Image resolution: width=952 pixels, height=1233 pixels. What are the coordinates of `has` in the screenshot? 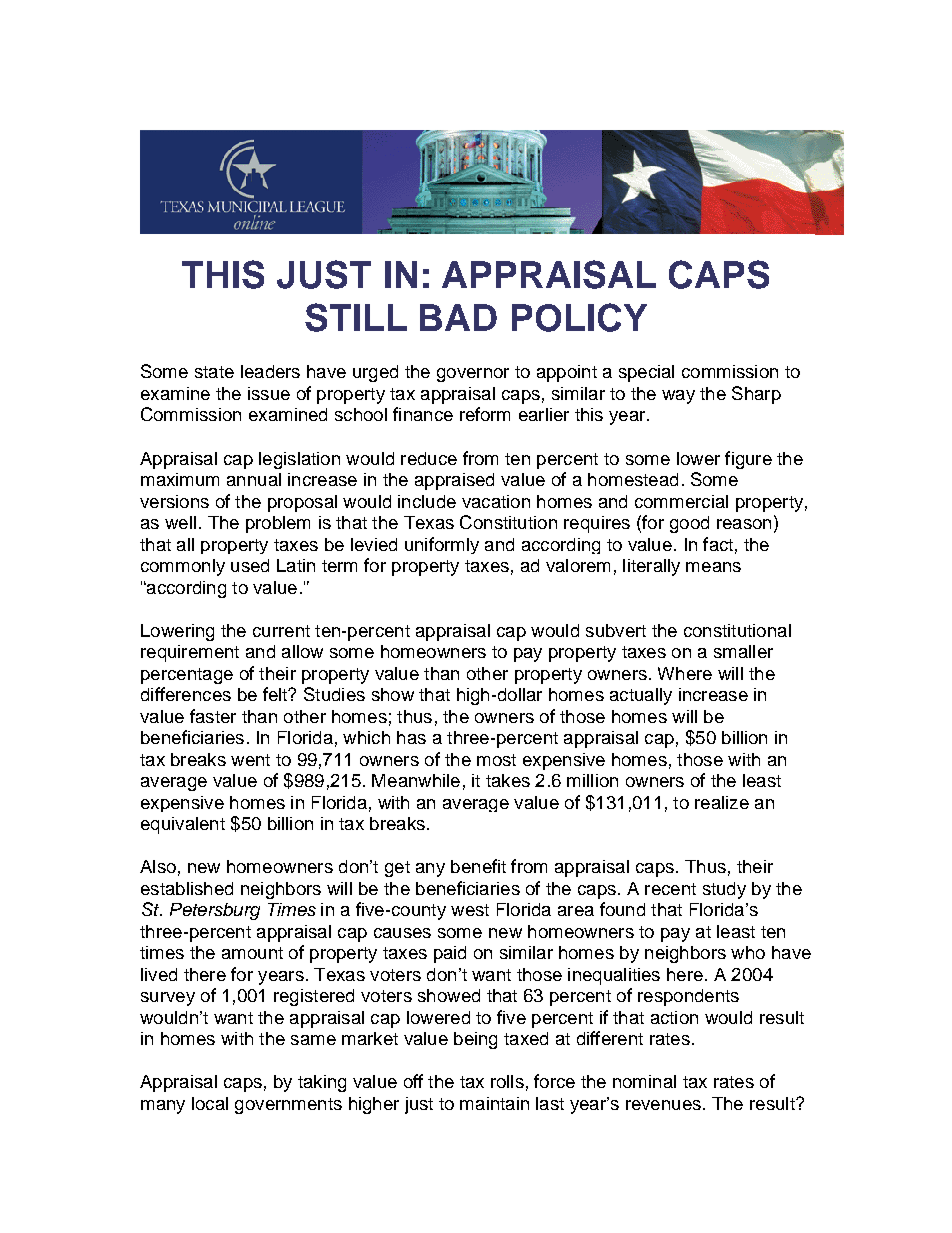 It's located at (411, 737).
